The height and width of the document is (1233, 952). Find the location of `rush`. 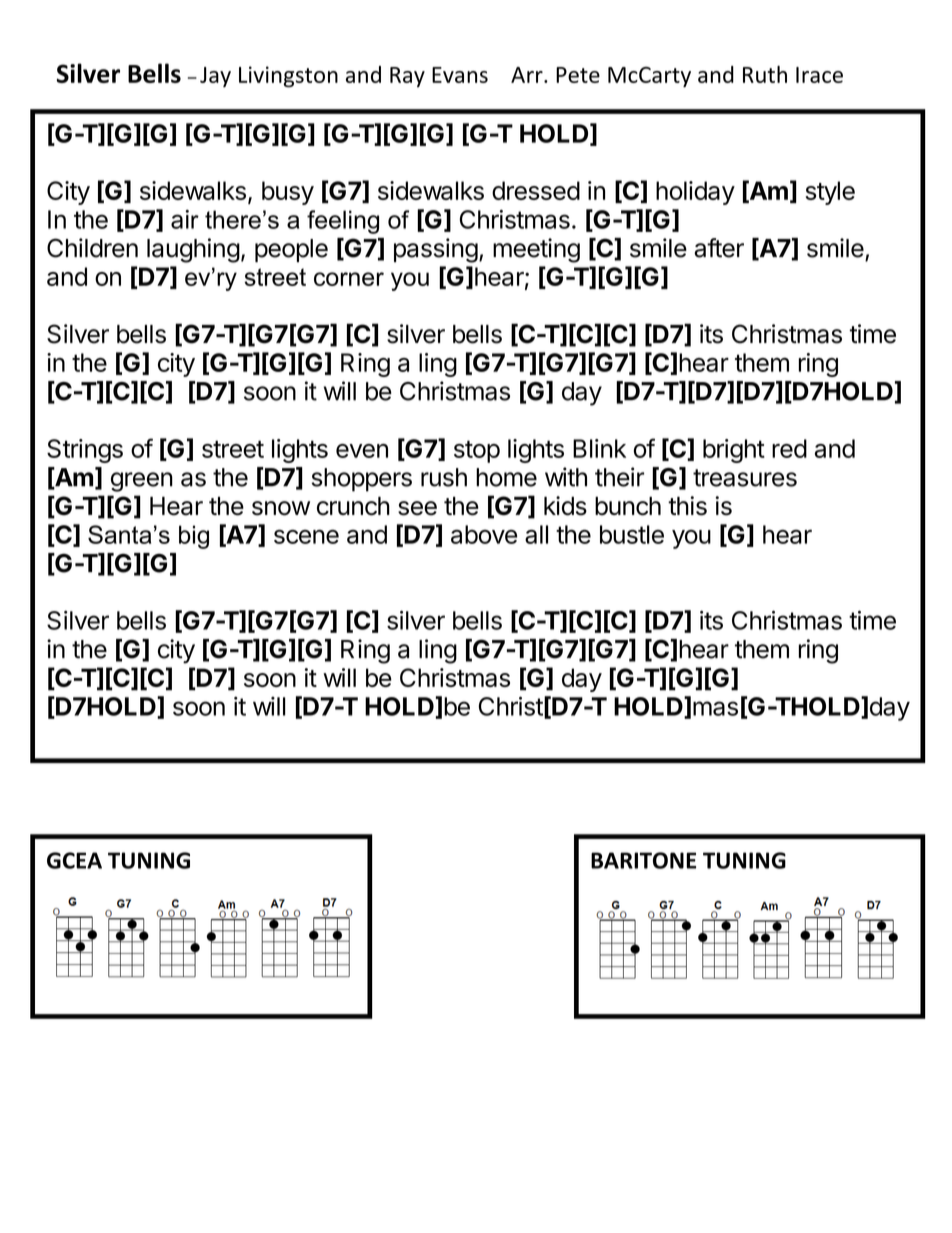

rush is located at coordinates (444, 477).
